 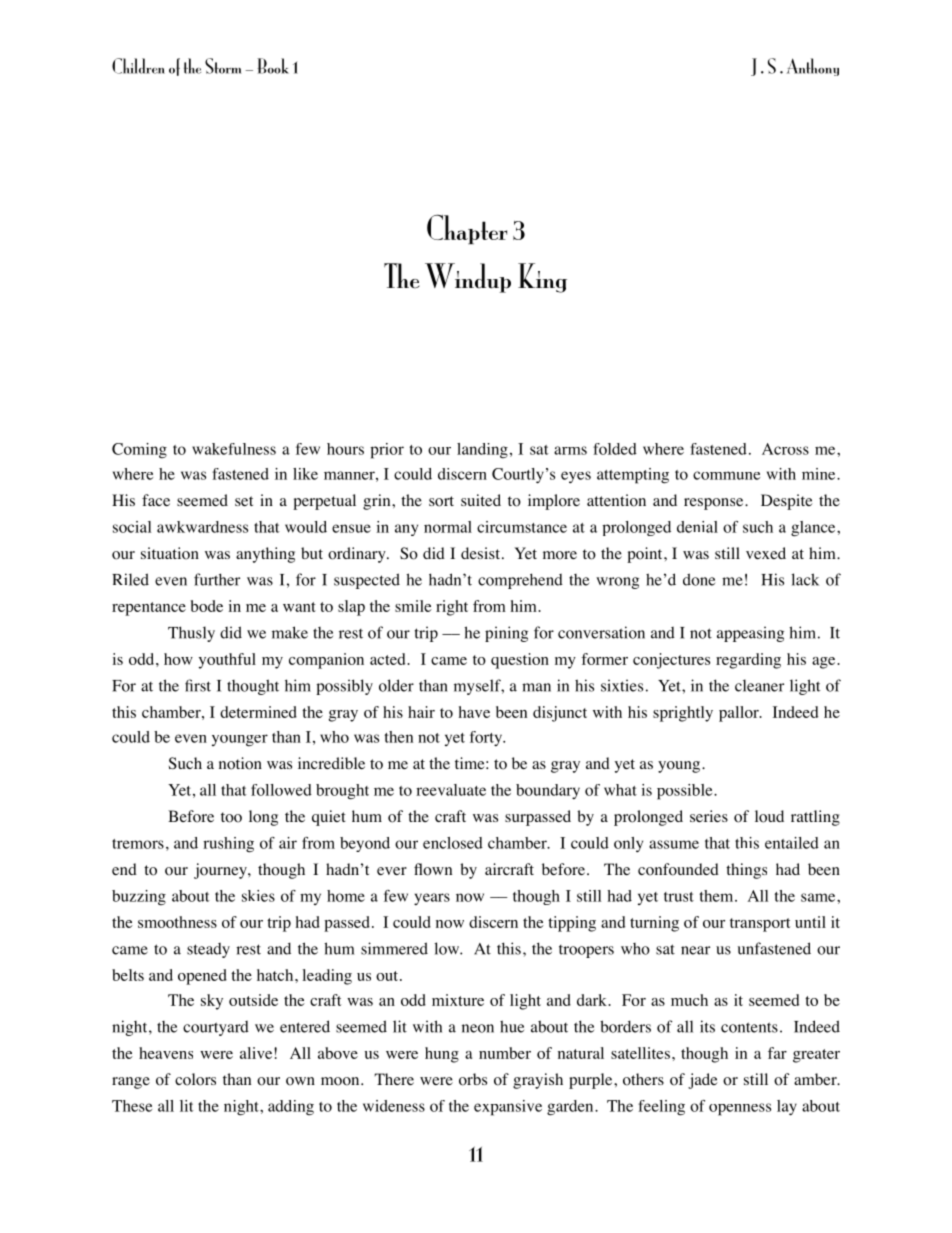 I want to click on pallor, so click(x=740, y=714).
